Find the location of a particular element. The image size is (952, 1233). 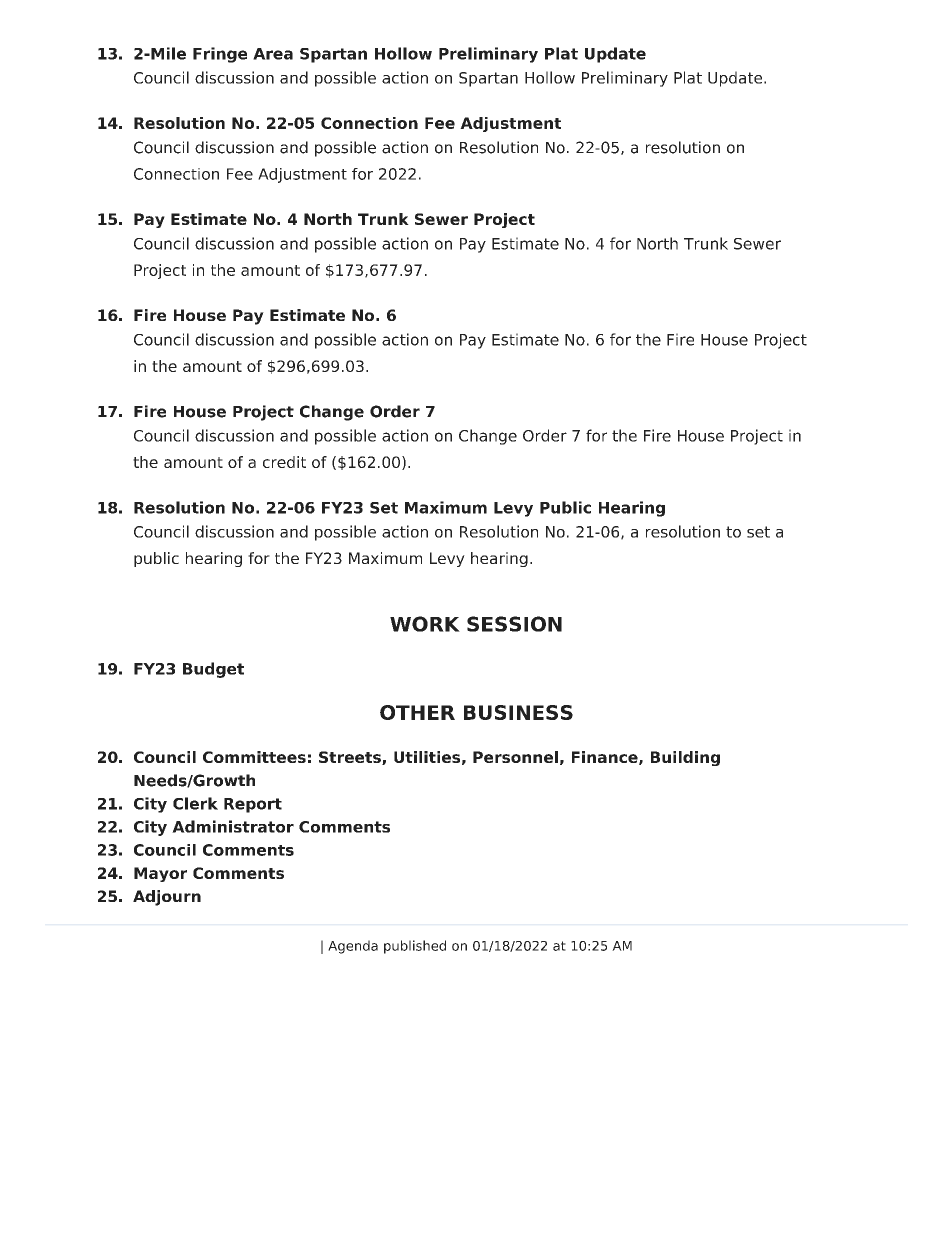

Budget is located at coordinates (213, 670).
